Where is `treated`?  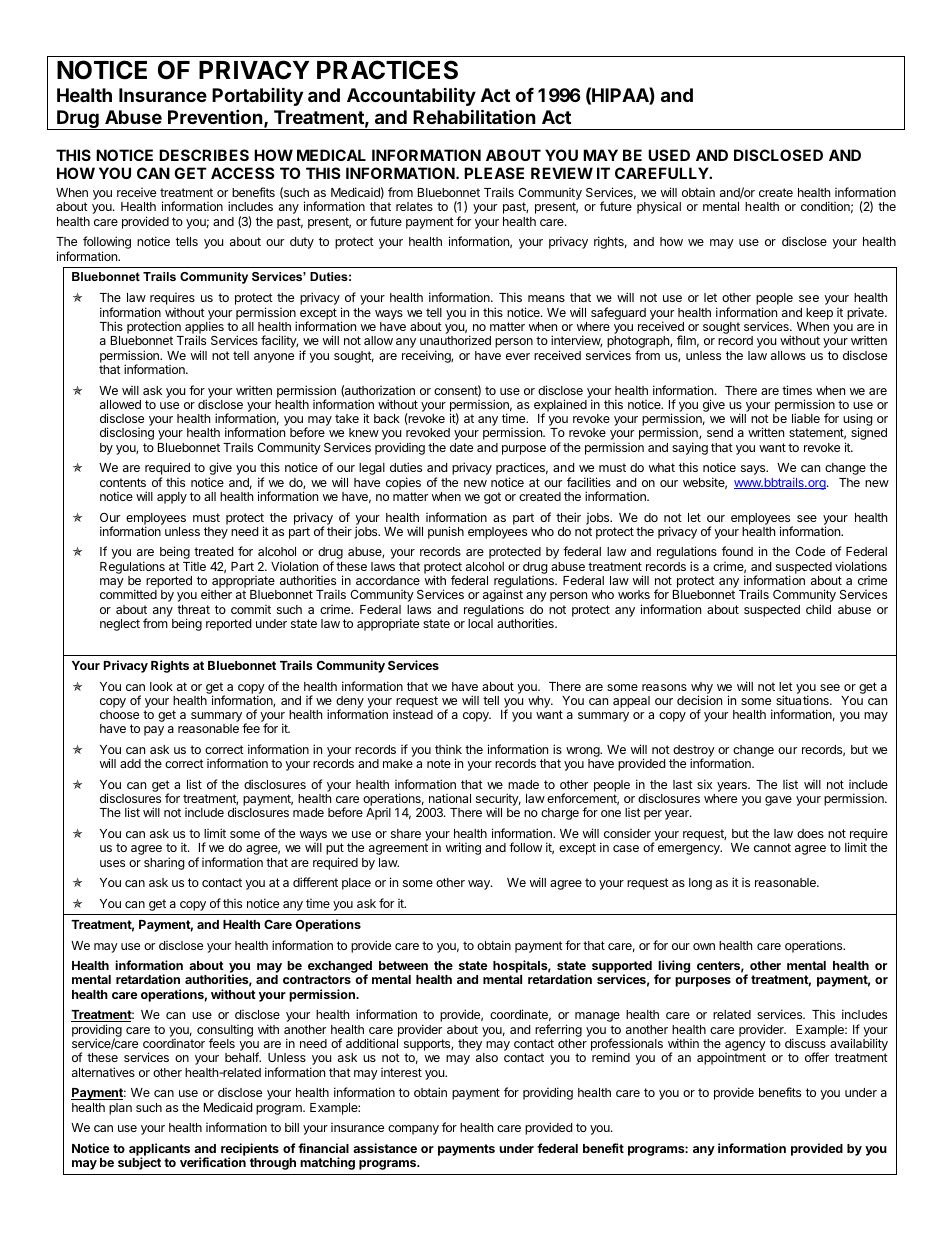 treated is located at coordinates (213, 551).
